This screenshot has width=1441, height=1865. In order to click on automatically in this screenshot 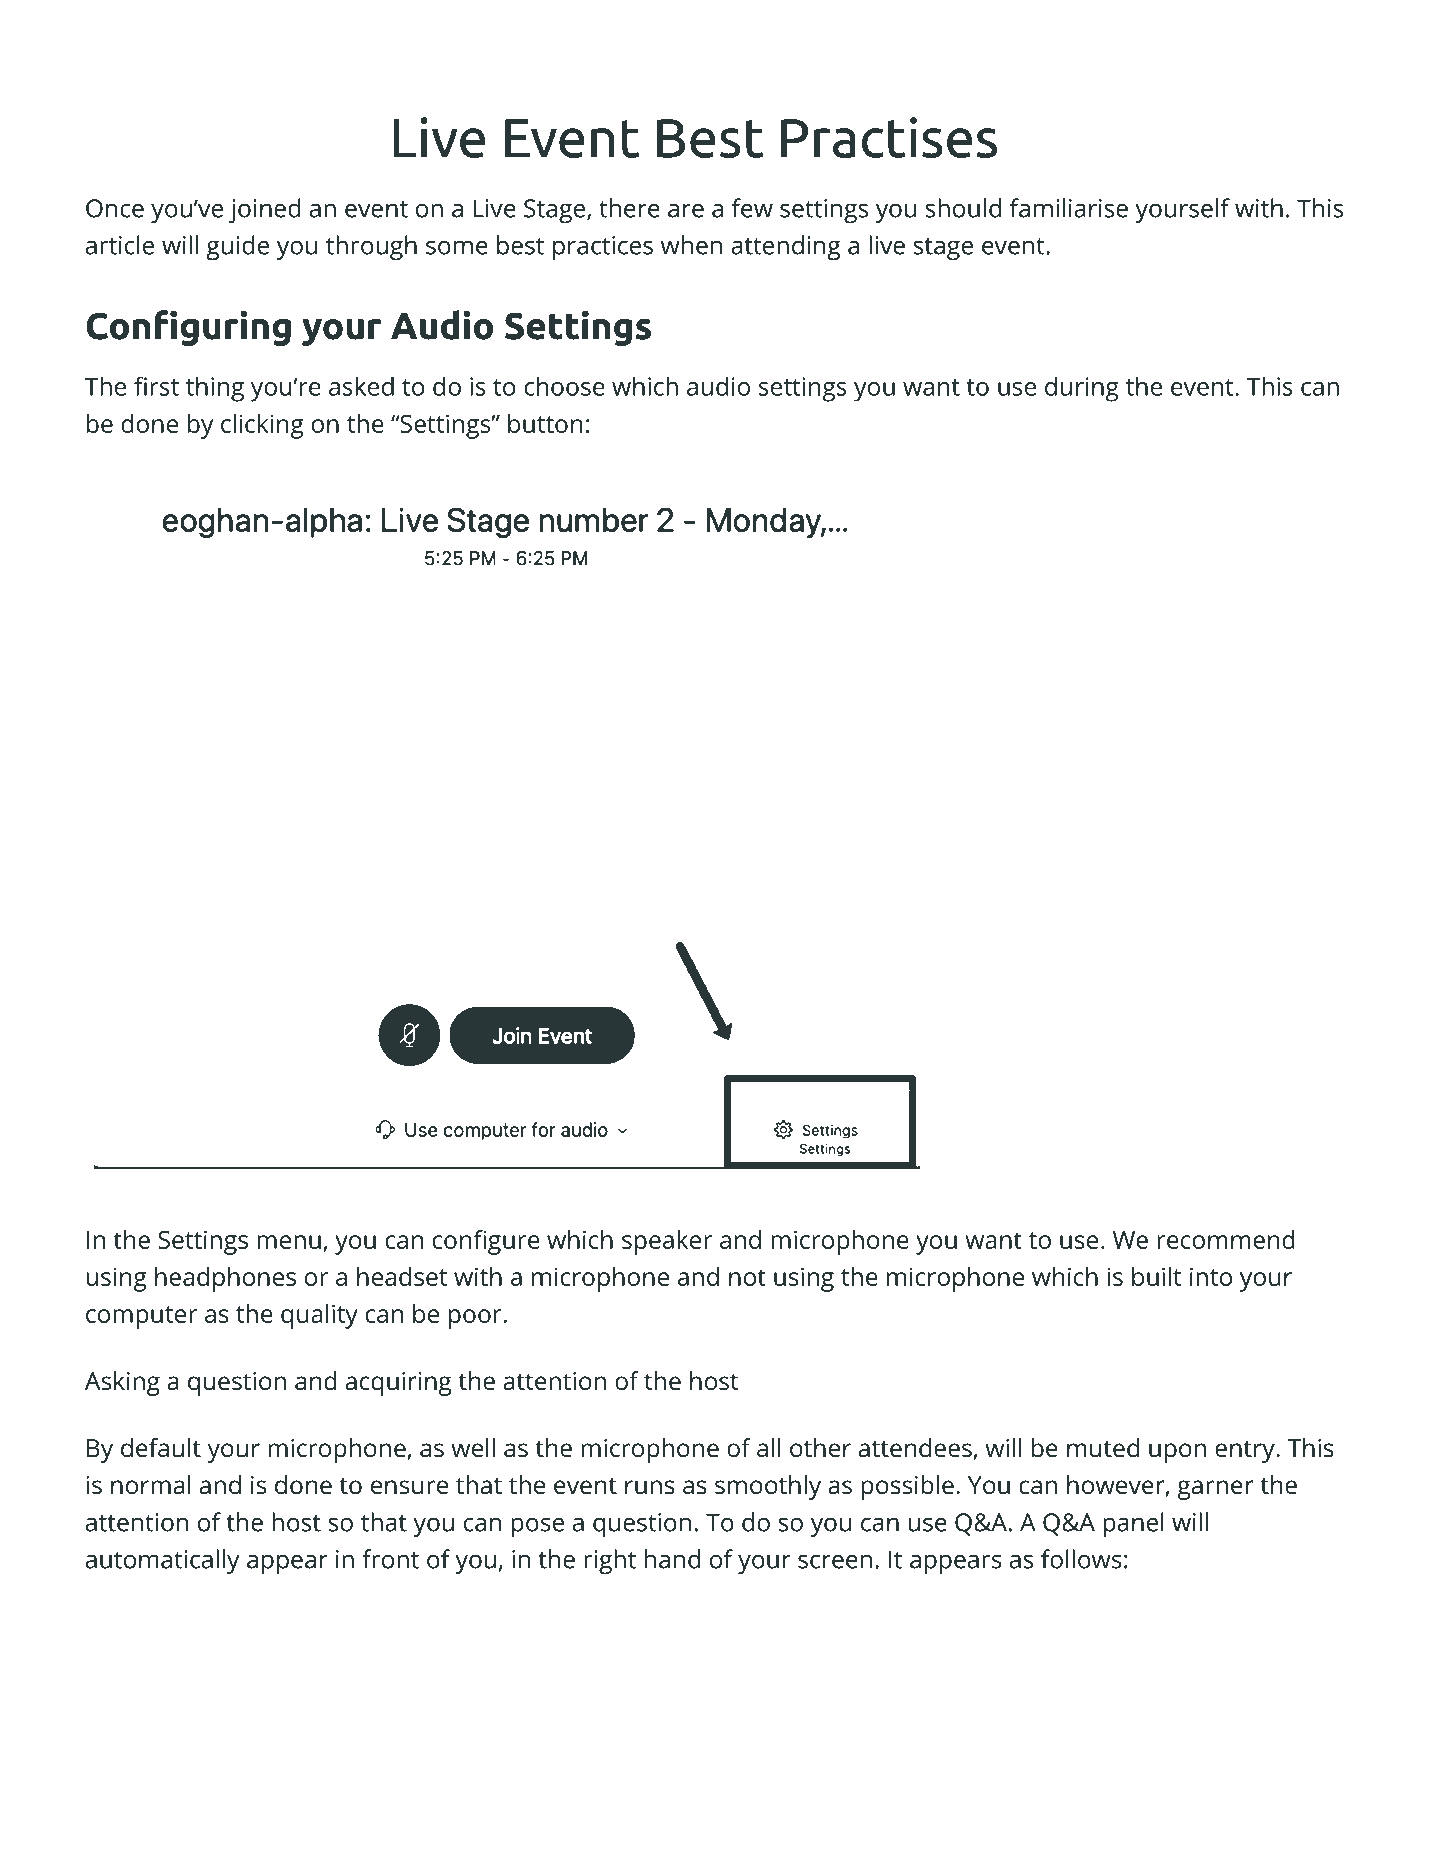, I will do `click(163, 1561)`.
